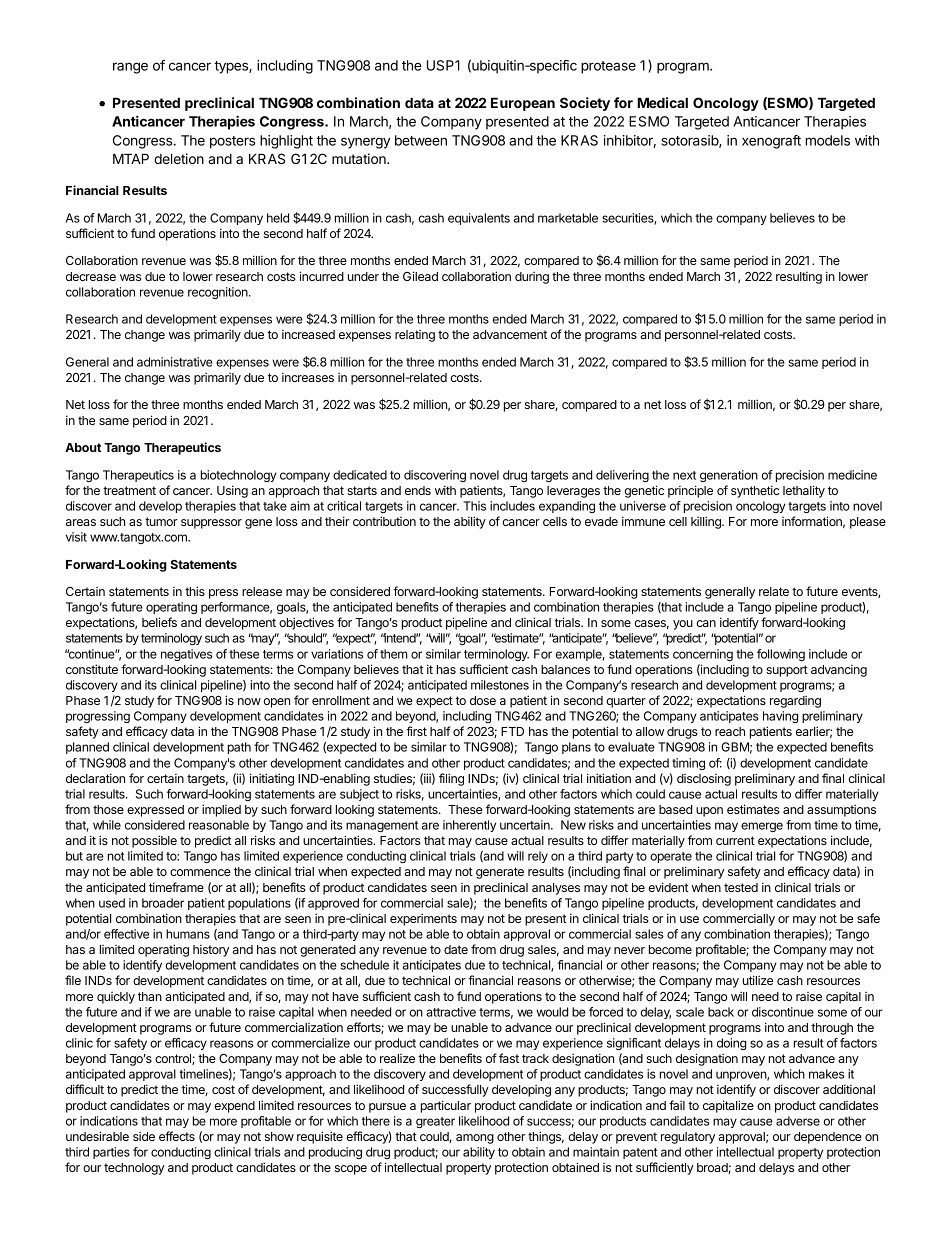  What do you see at coordinates (781, 655) in the page?
I see `following` at bounding box center [781, 655].
